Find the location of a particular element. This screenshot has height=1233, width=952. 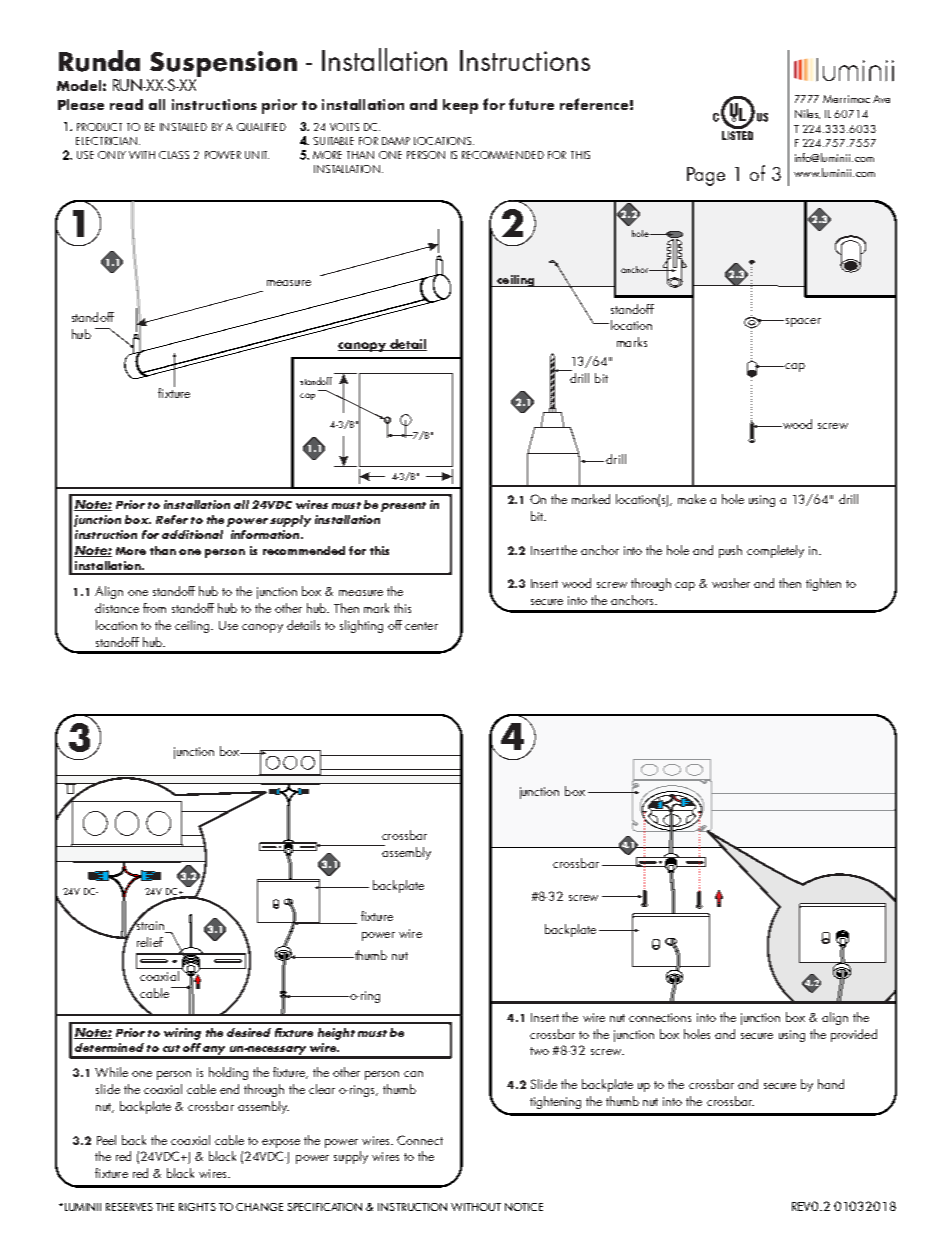

present is located at coordinates (403, 507).
